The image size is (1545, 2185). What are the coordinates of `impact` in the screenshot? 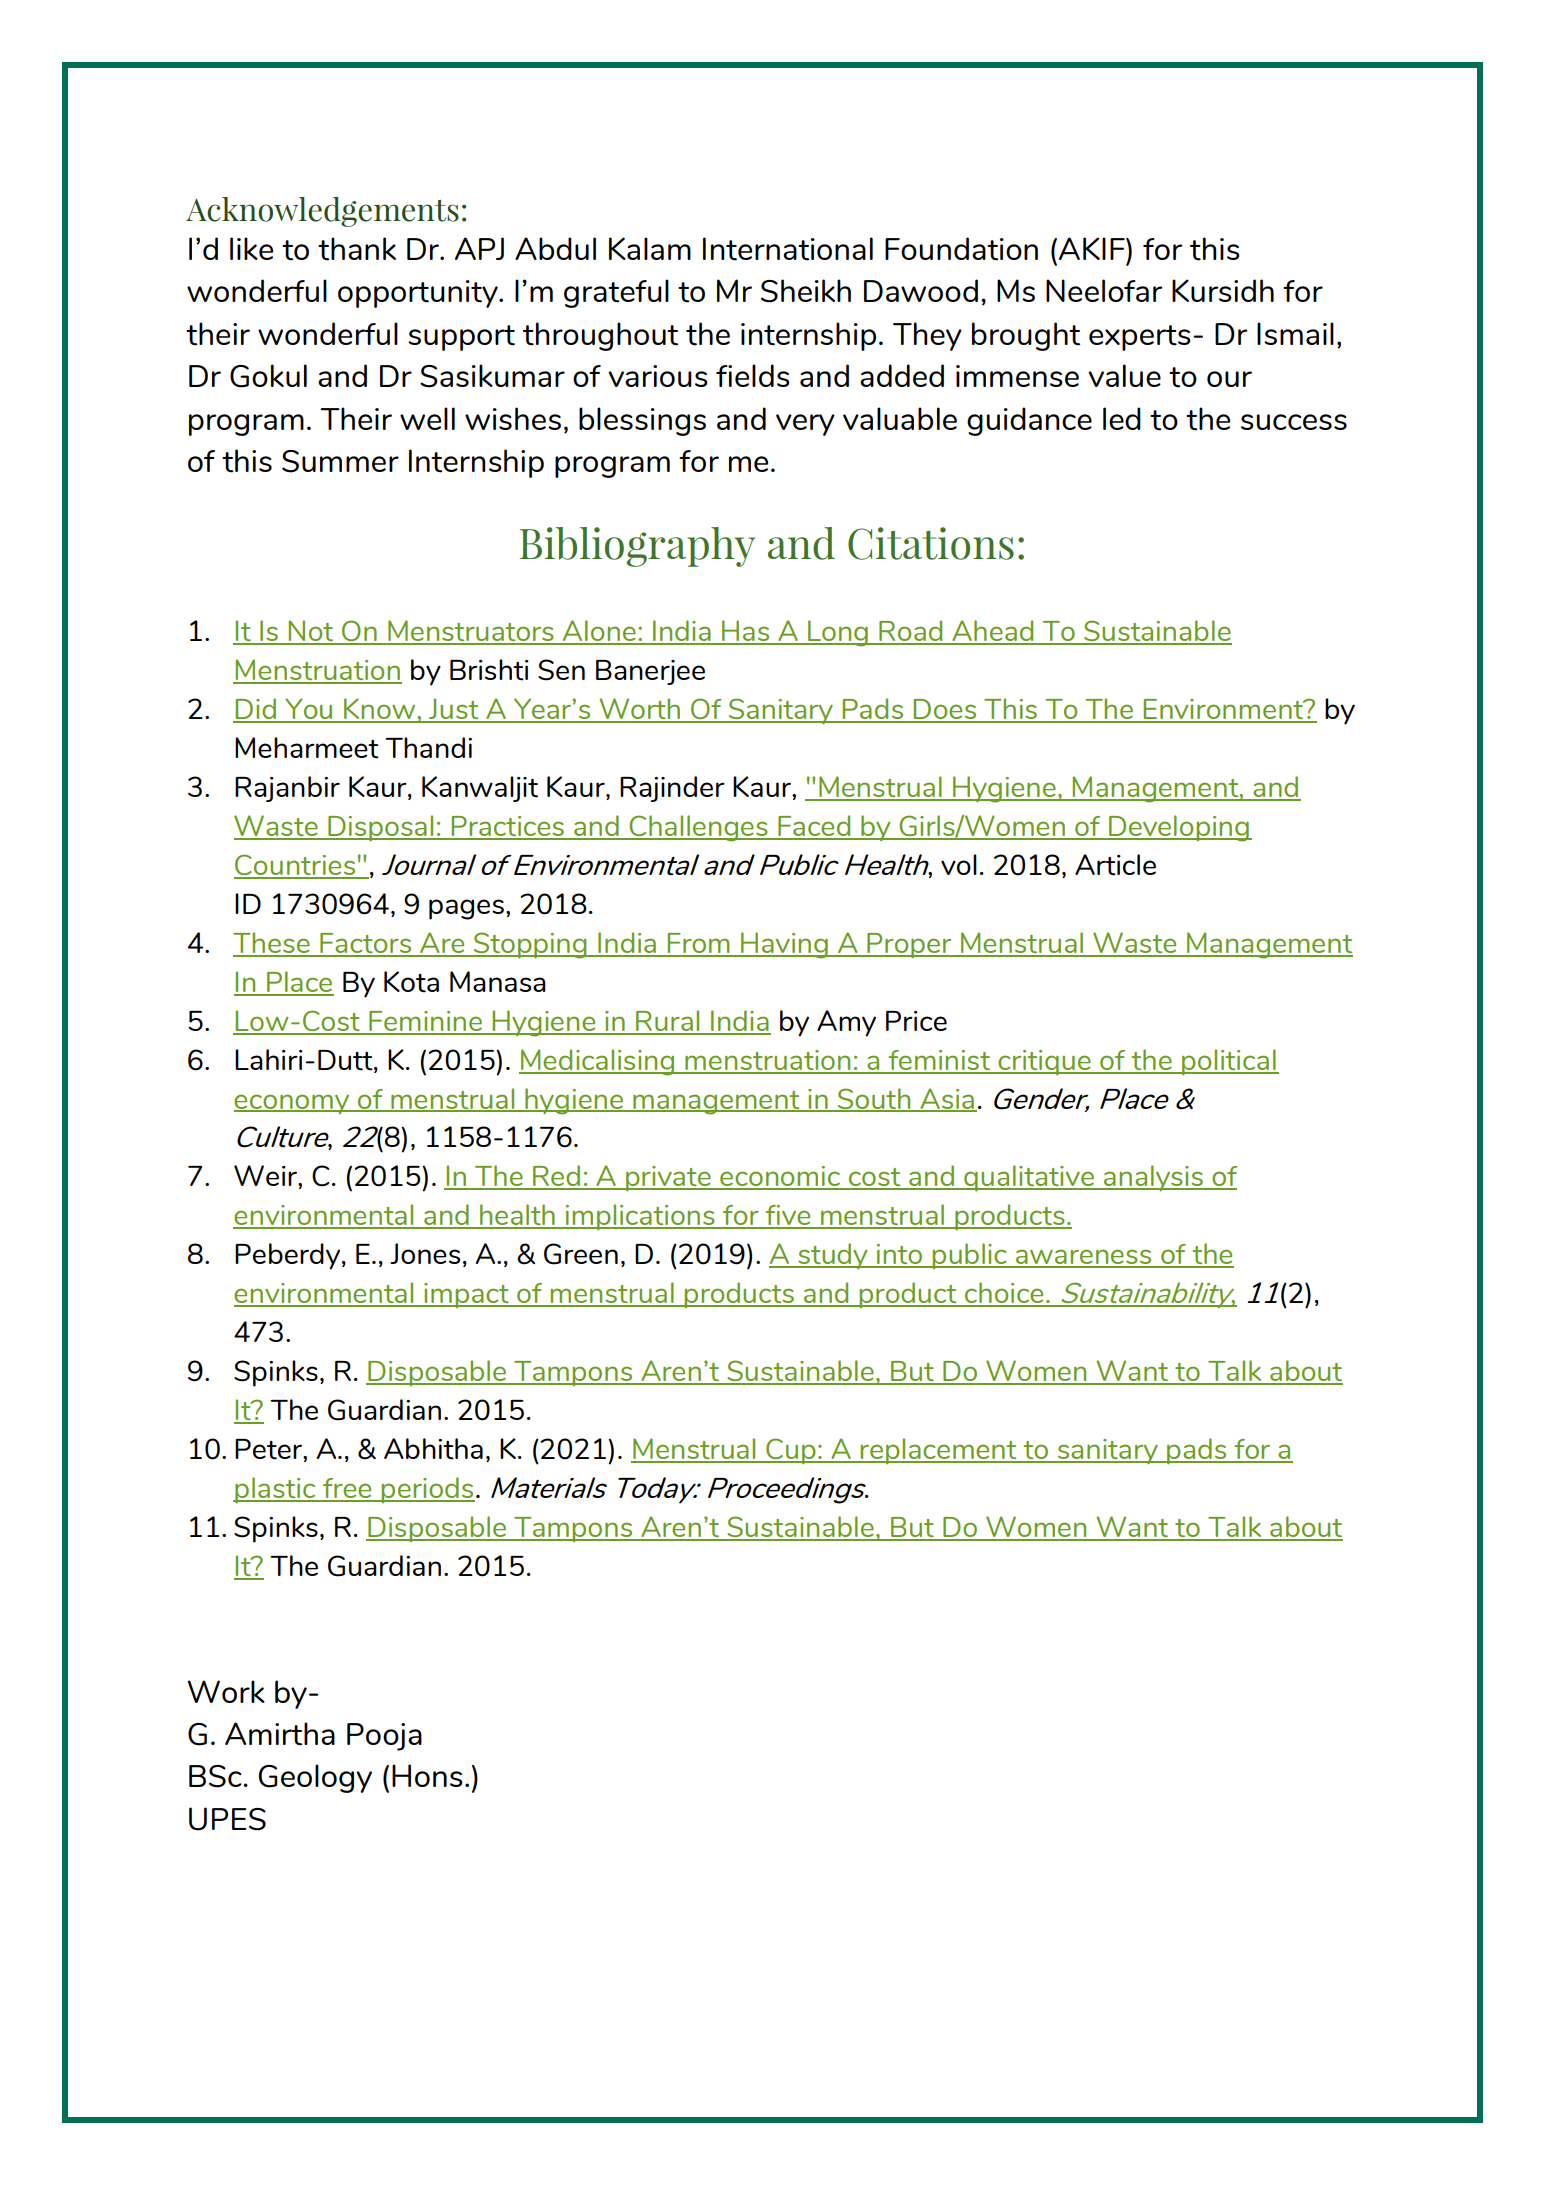 It's located at (466, 1295).
